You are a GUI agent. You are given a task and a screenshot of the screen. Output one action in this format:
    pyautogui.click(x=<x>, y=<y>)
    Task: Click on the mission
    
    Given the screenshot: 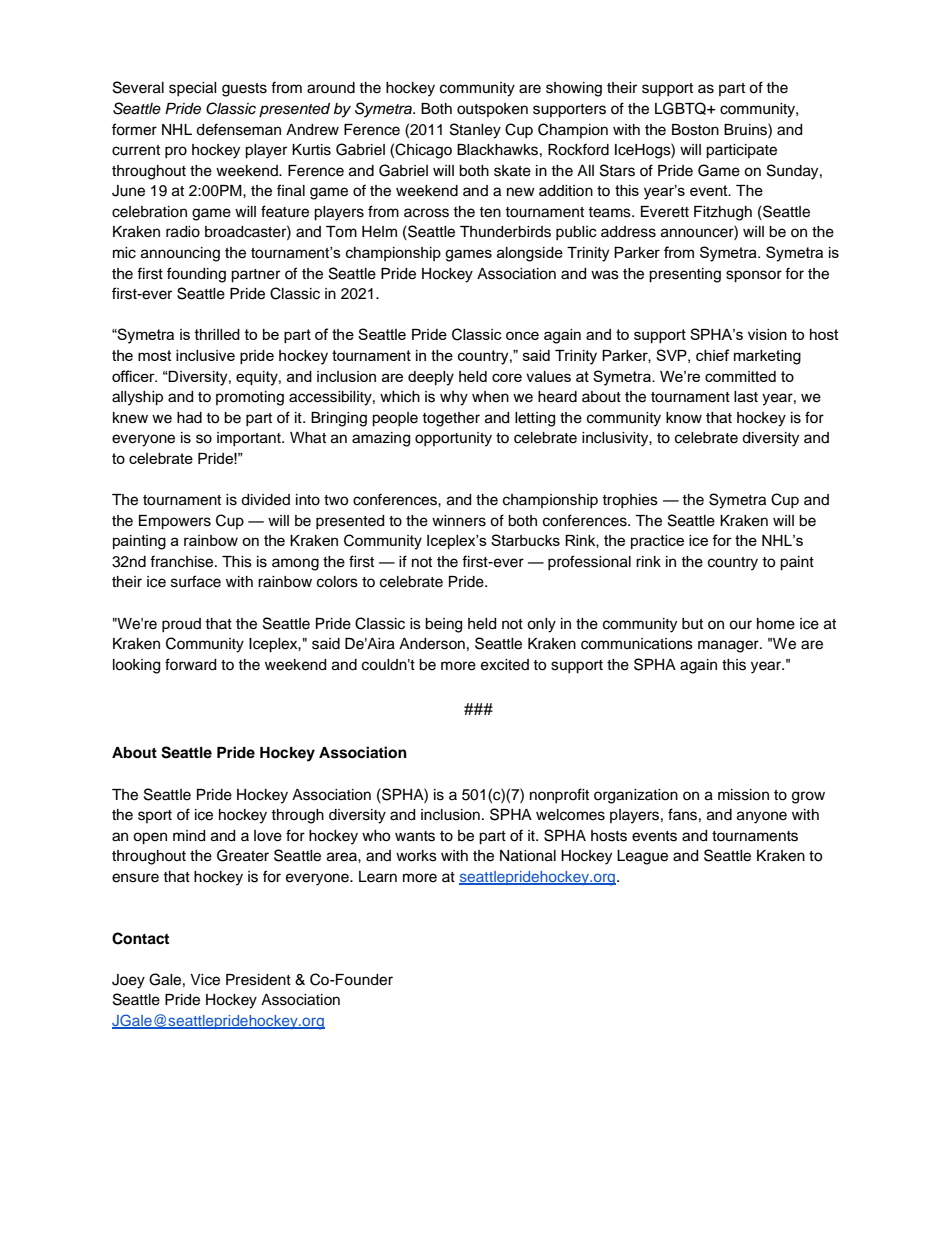 What is the action you would take?
    pyautogui.click(x=743, y=795)
